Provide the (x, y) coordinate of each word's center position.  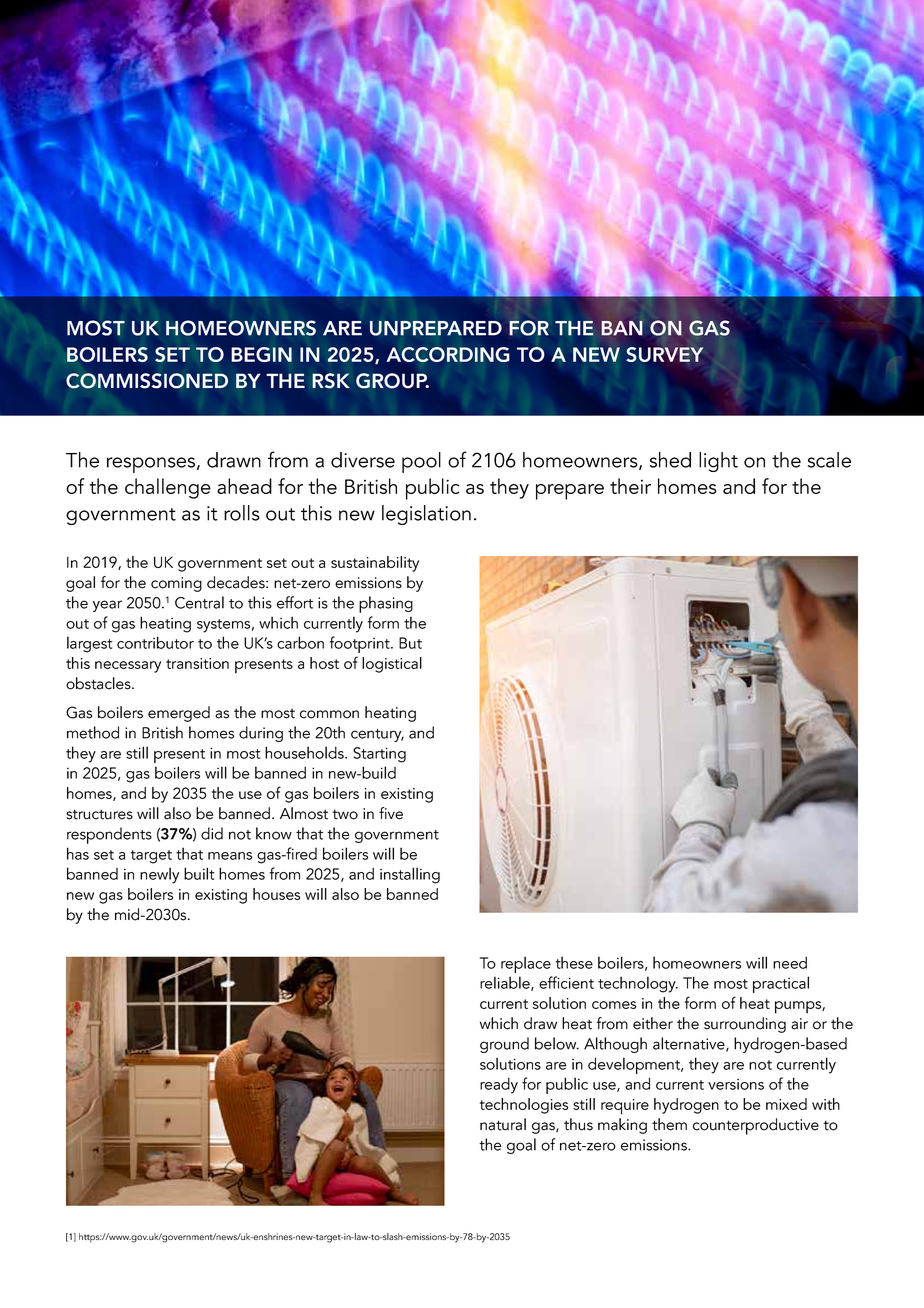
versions (736, 1084)
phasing (386, 604)
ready (499, 1085)
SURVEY (665, 354)
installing (410, 875)
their (630, 486)
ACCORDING (448, 354)
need (790, 962)
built (199, 873)
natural (503, 1124)
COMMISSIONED (147, 381)
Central (199, 602)
